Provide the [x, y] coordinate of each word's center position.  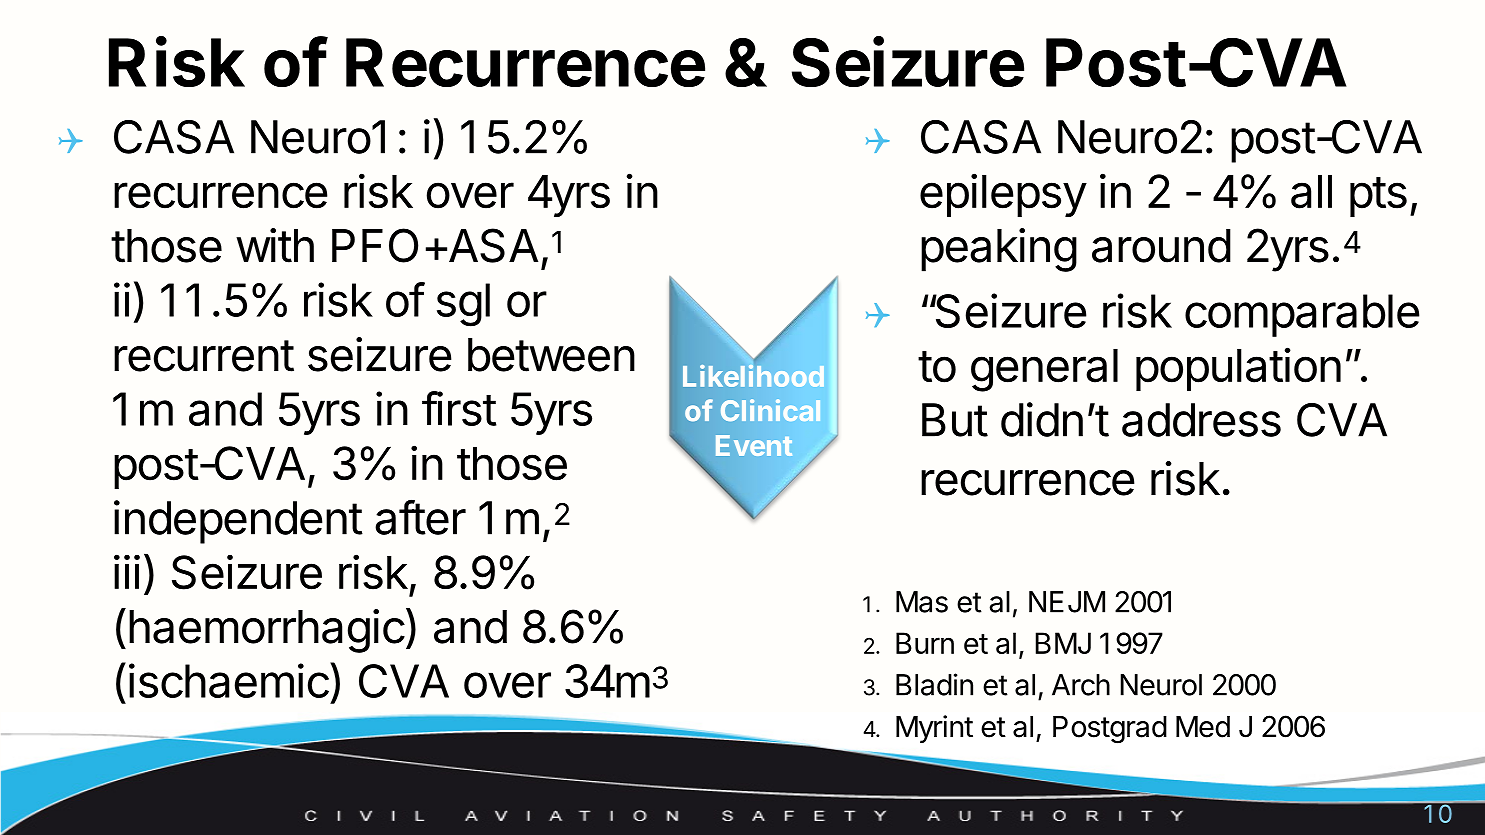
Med [1203, 727]
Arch [1081, 685]
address [1201, 420]
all [1311, 192]
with [275, 245]
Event [754, 445]
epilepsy [1003, 195]
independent [238, 522]
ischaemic [229, 680]
